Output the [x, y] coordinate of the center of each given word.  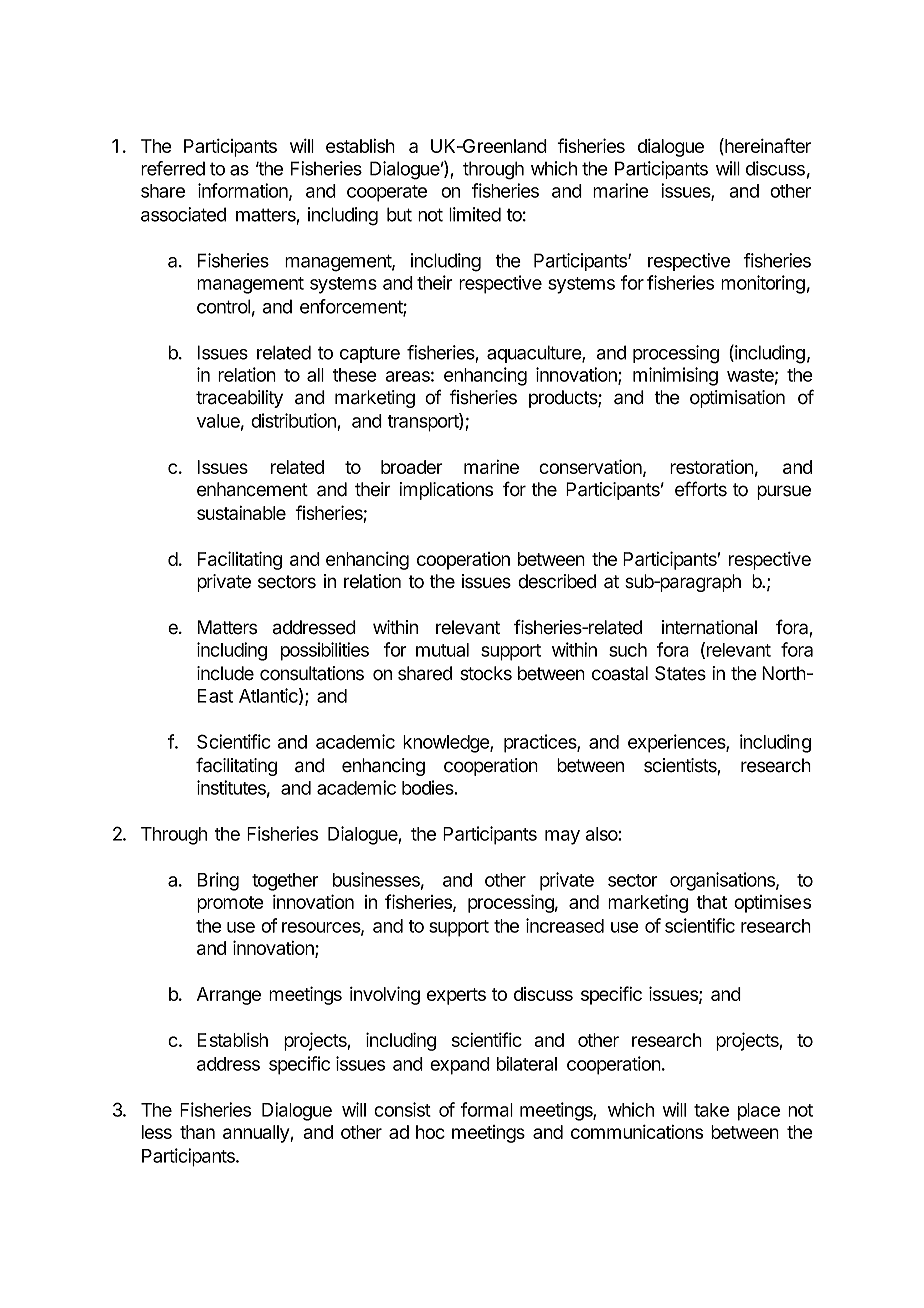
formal [487, 1109]
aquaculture [535, 354]
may [562, 837]
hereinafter [767, 146]
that [711, 902]
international [709, 627]
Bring [218, 881]
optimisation [737, 399]
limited [475, 214]
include [225, 673]
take [711, 1110]
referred [173, 168]
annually [257, 1134]
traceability [239, 399]
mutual [442, 650]
